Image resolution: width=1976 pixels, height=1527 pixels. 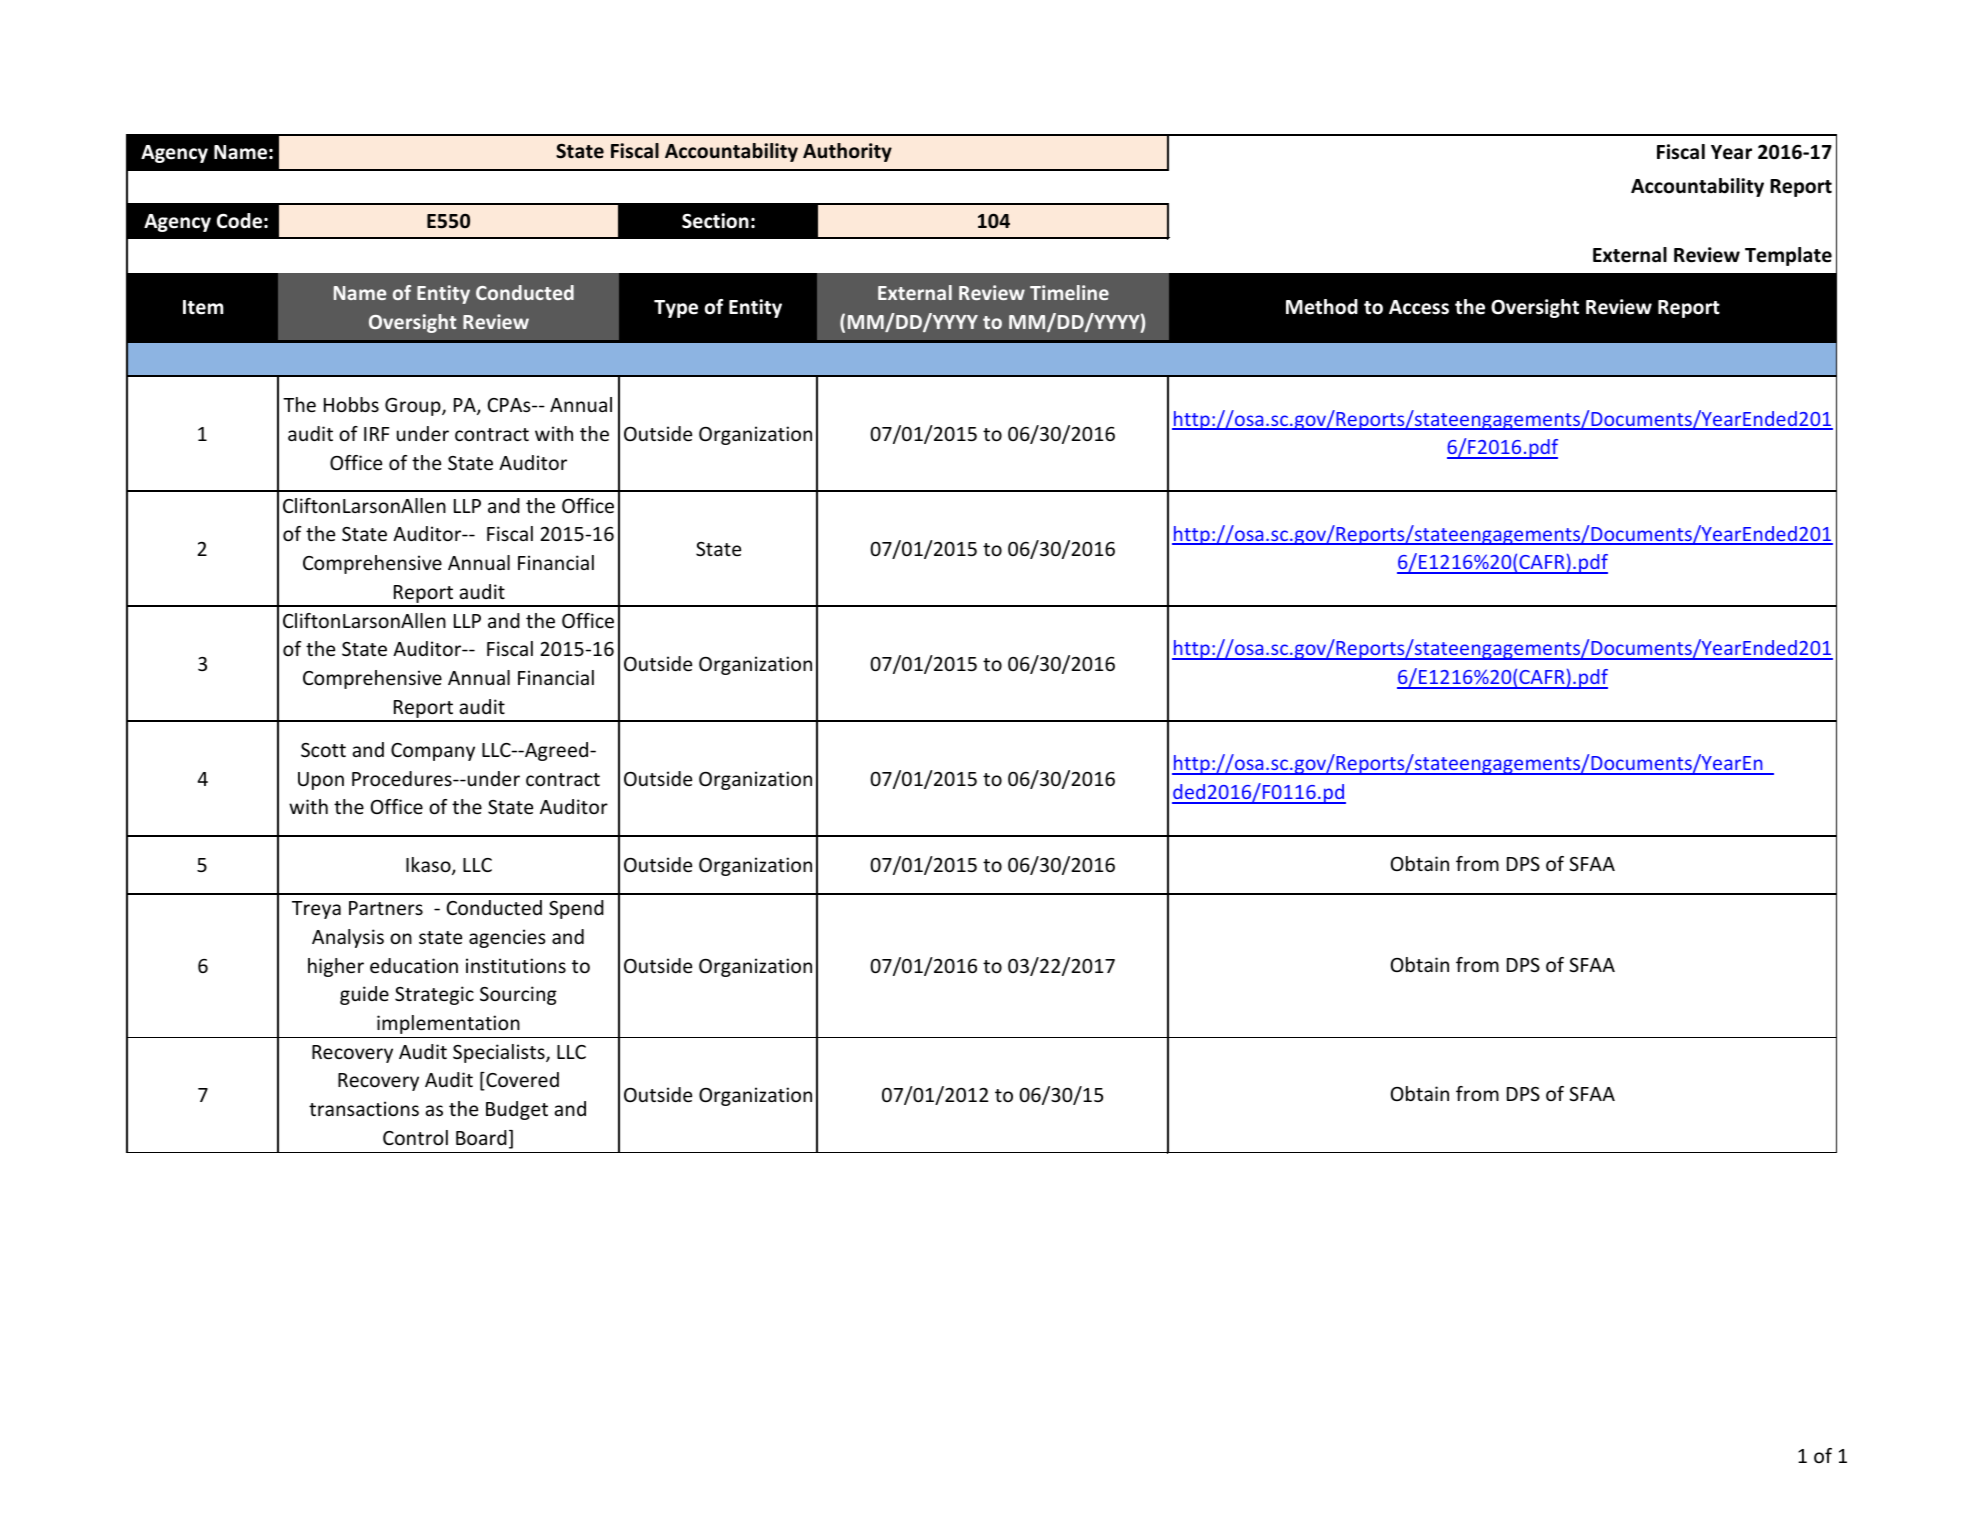 I want to click on Company, so click(x=433, y=752).
